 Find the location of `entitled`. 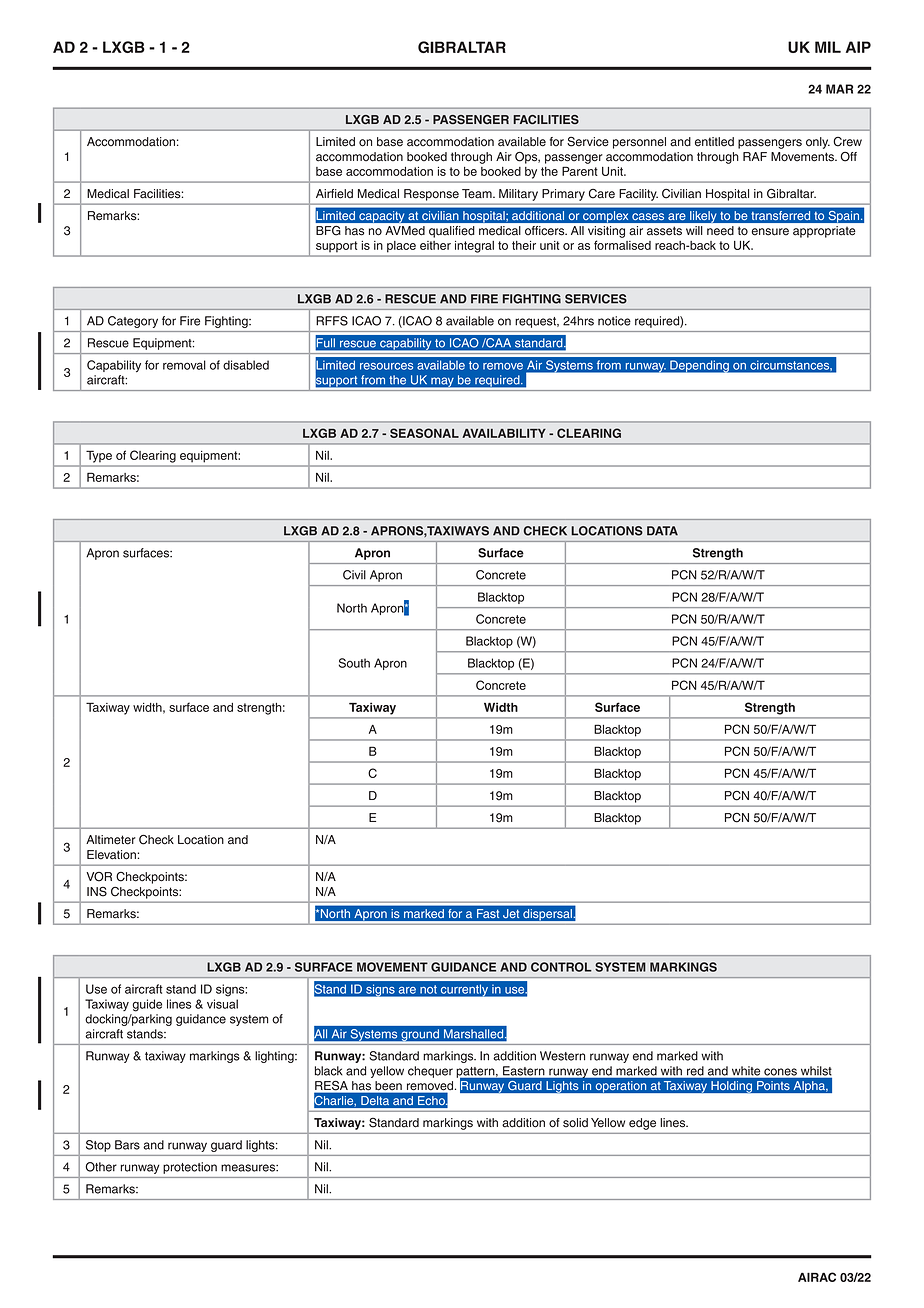

entitled is located at coordinates (714, 142).
